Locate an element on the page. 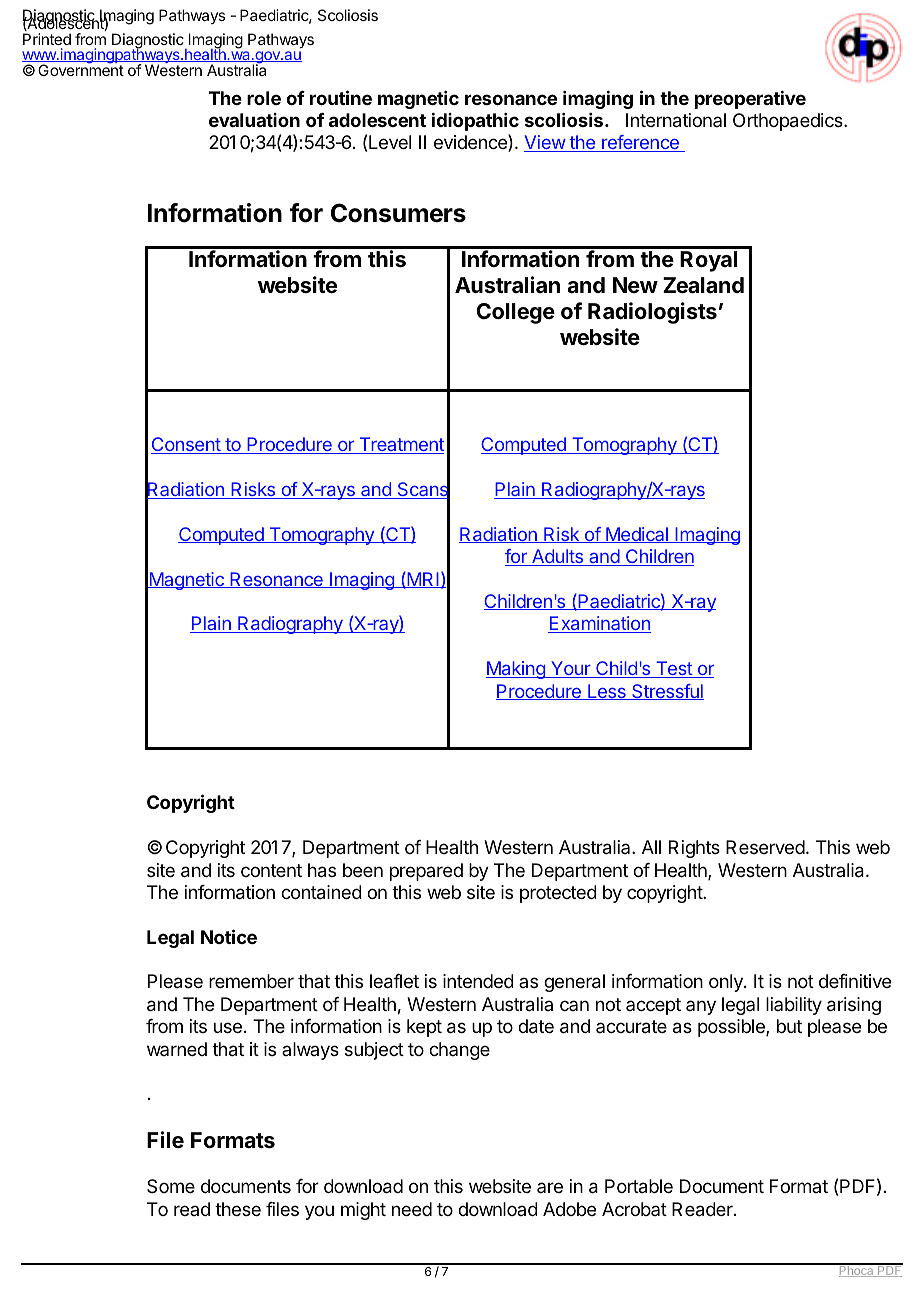 Image resolution: width=924 pixels, height=1308 pixels. Consent is located at coordinates (186, 445).
